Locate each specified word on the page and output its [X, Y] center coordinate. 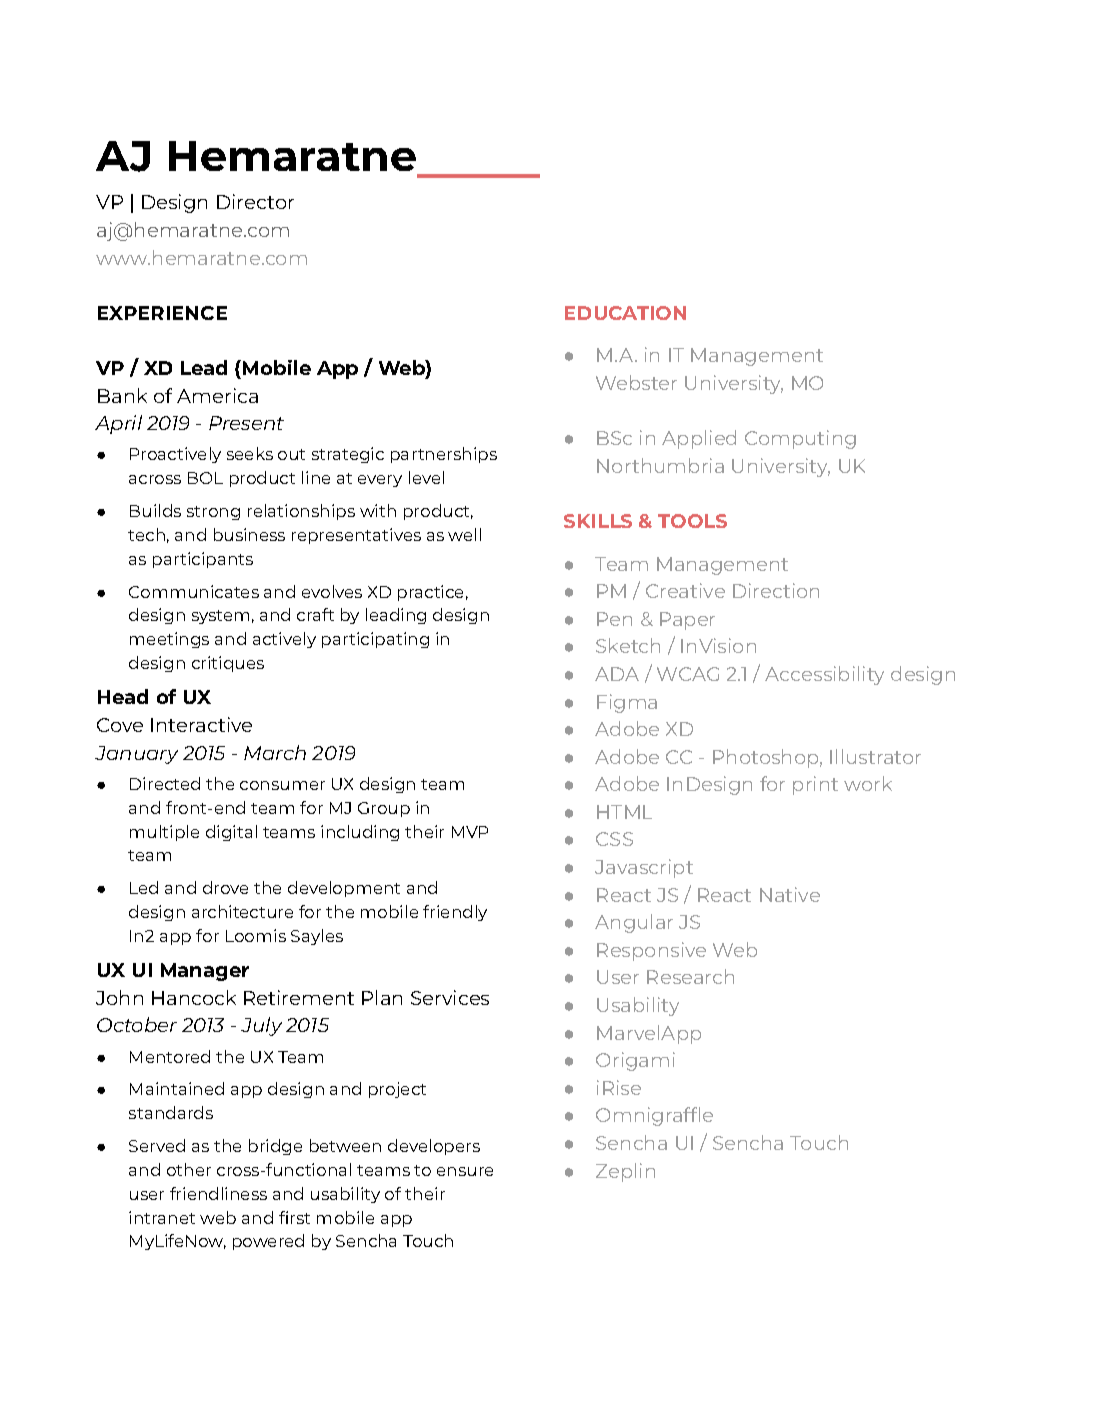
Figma [627, 703]
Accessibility [824, 675]
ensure [465, 1171]
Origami [635, 1061]
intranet [162, 1217]
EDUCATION [625, 313]
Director [255, 201]
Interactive [201, 724]
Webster [636, 382]
